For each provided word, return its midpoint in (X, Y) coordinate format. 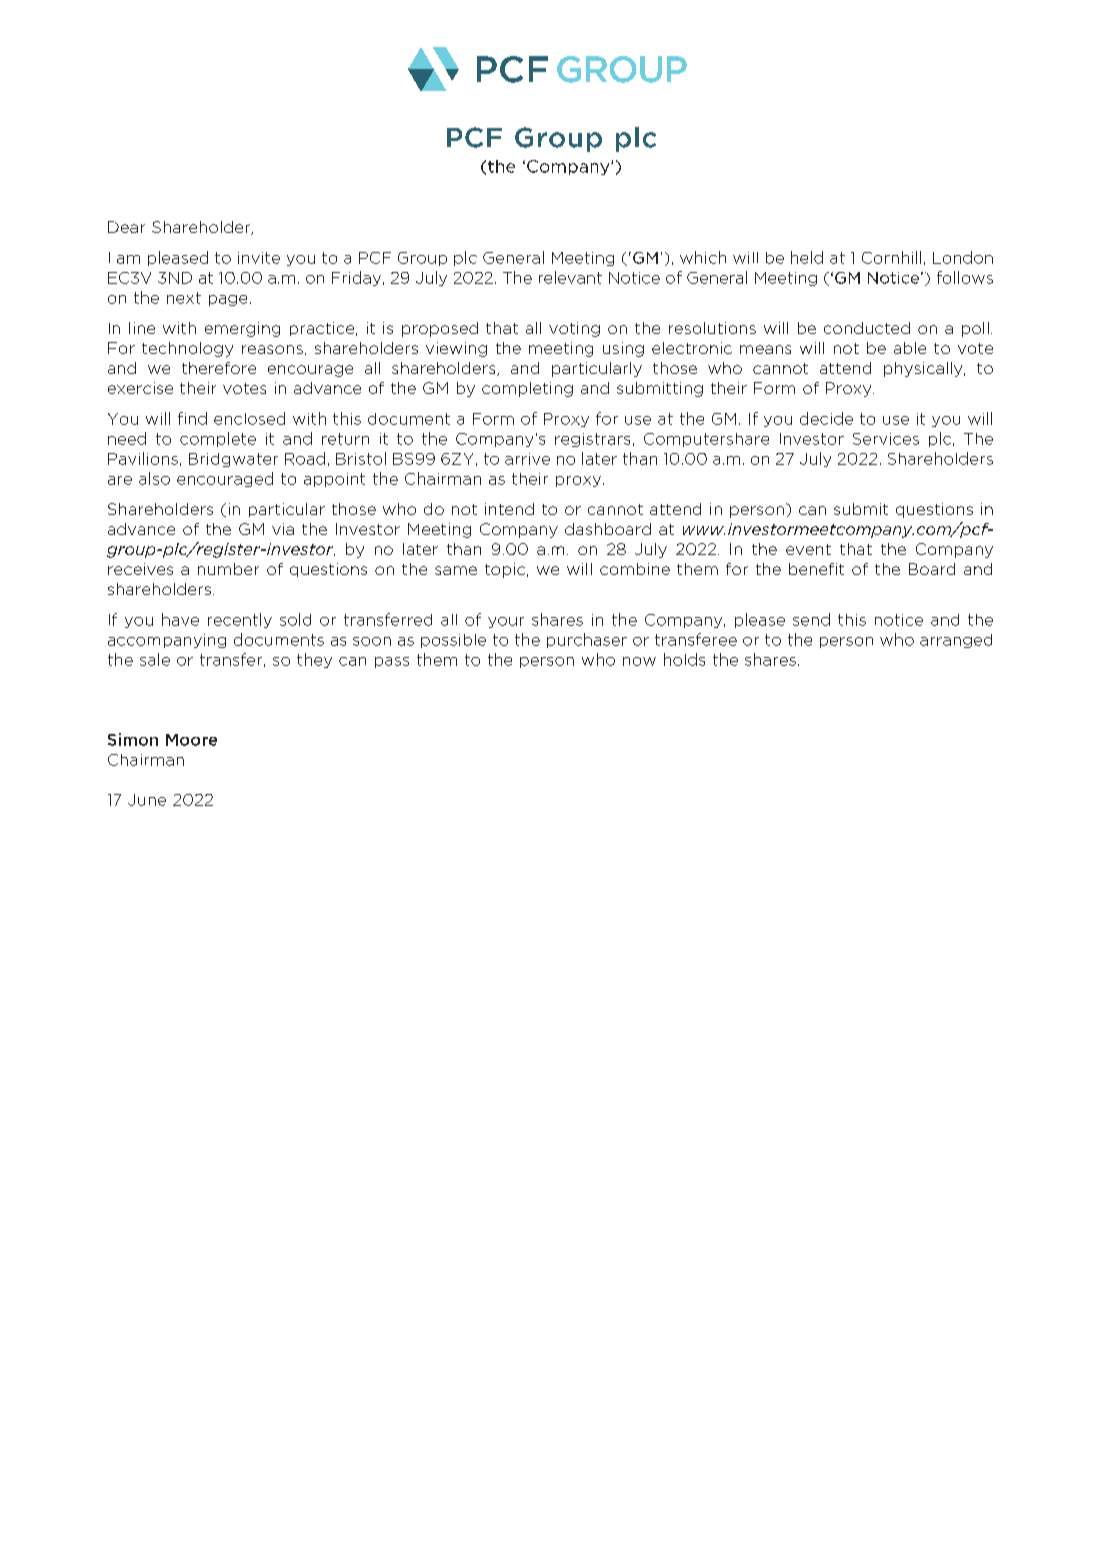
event (808, 549)
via (283, 529)
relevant (570, 277)
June (147, 800)
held (807, 257)
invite (259, 258)
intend (509, 509)
